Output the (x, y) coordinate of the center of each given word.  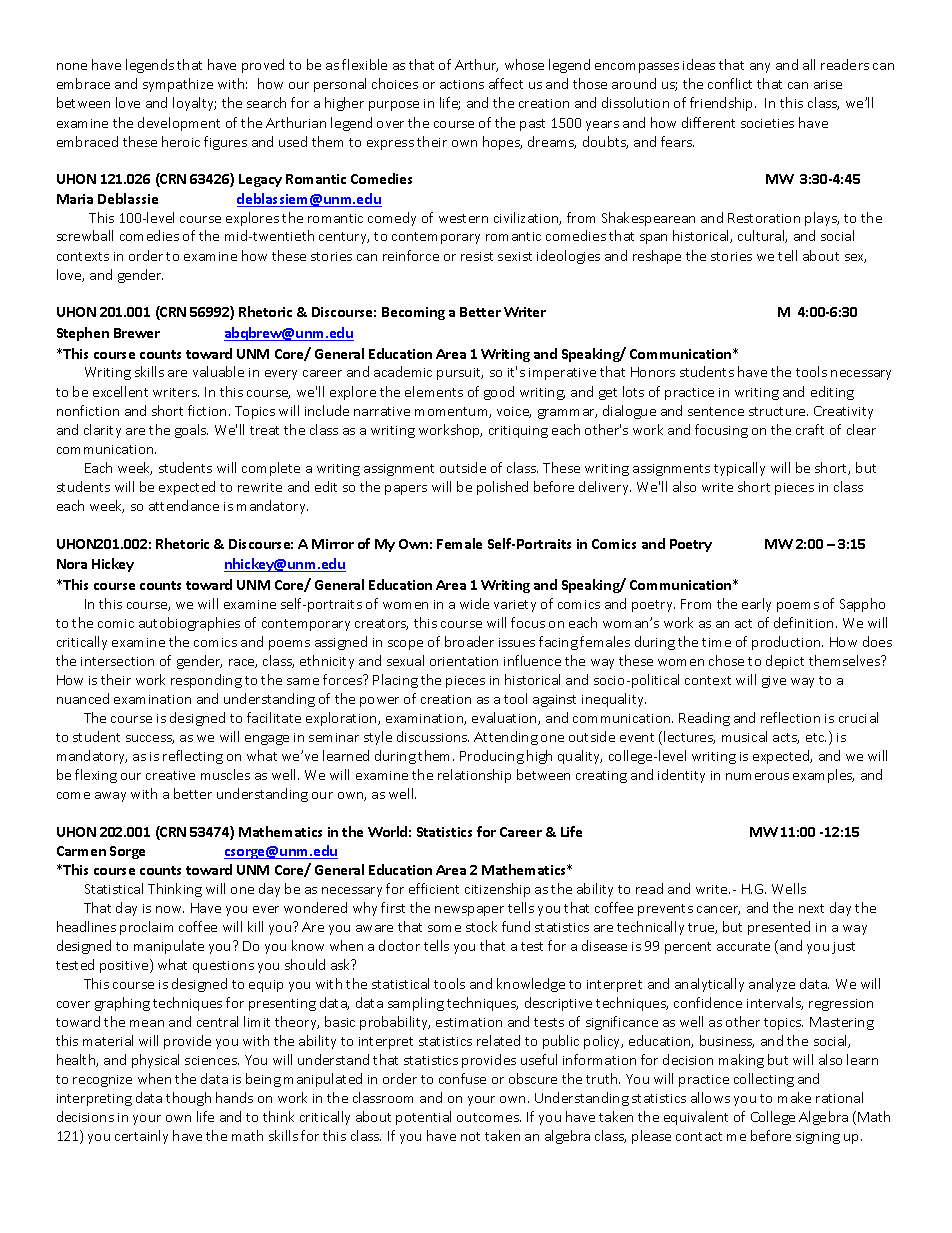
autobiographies (189, 624)
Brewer (137, 333)
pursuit (460, 374)
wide (474, 603)
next (811, 908)
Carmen (81, 851)
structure (778, 411)
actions (462, 84)
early (756, 605)
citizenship (497, 890)
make (794, 1097)
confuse (462, 1078)
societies (767, 123)
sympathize (178, 85)
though (188, 1099)
